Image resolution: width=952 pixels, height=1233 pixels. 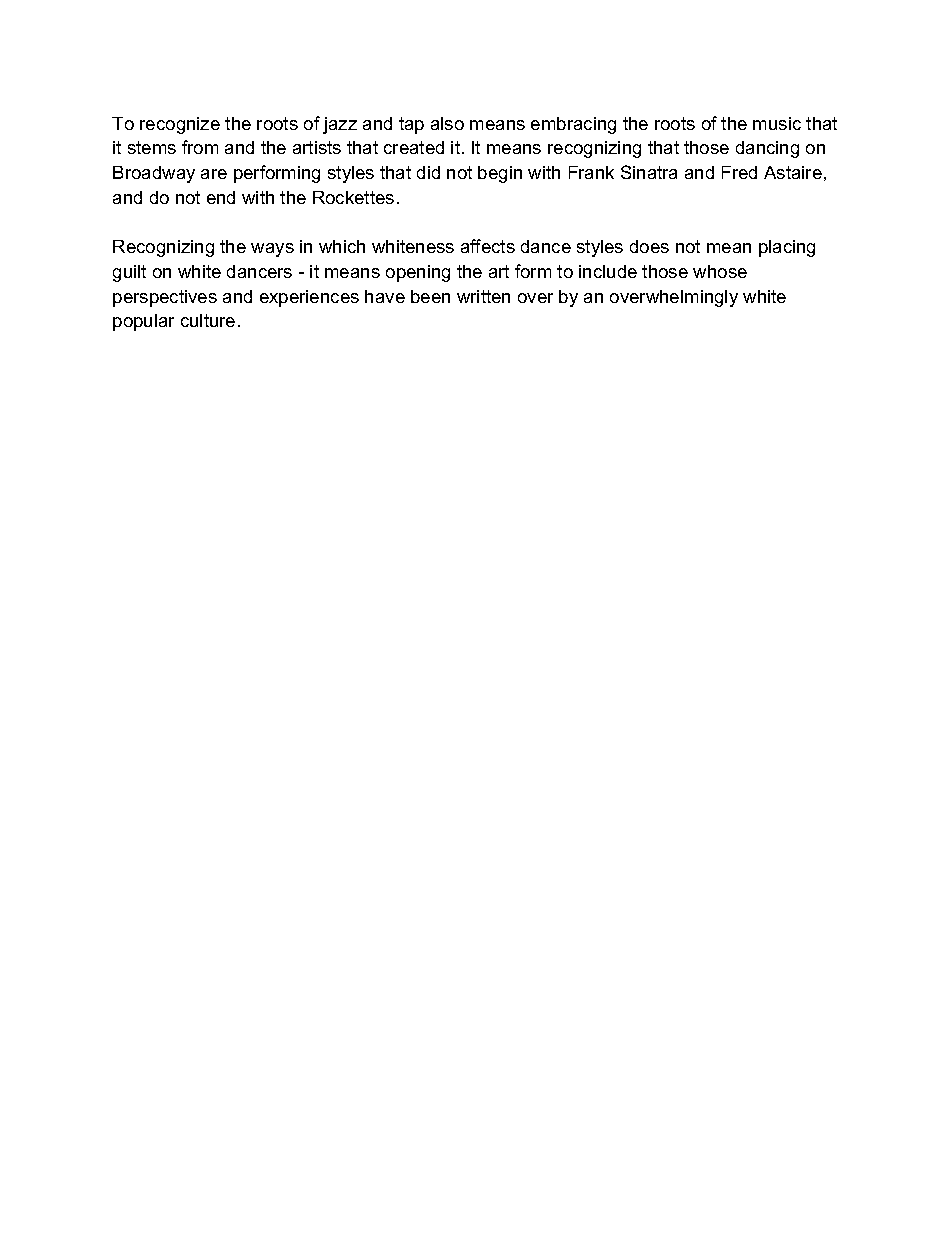 What do you see at coordinates (129, 273) in the screenshot?
I see `guilt` at bounding box center [129, 273].
